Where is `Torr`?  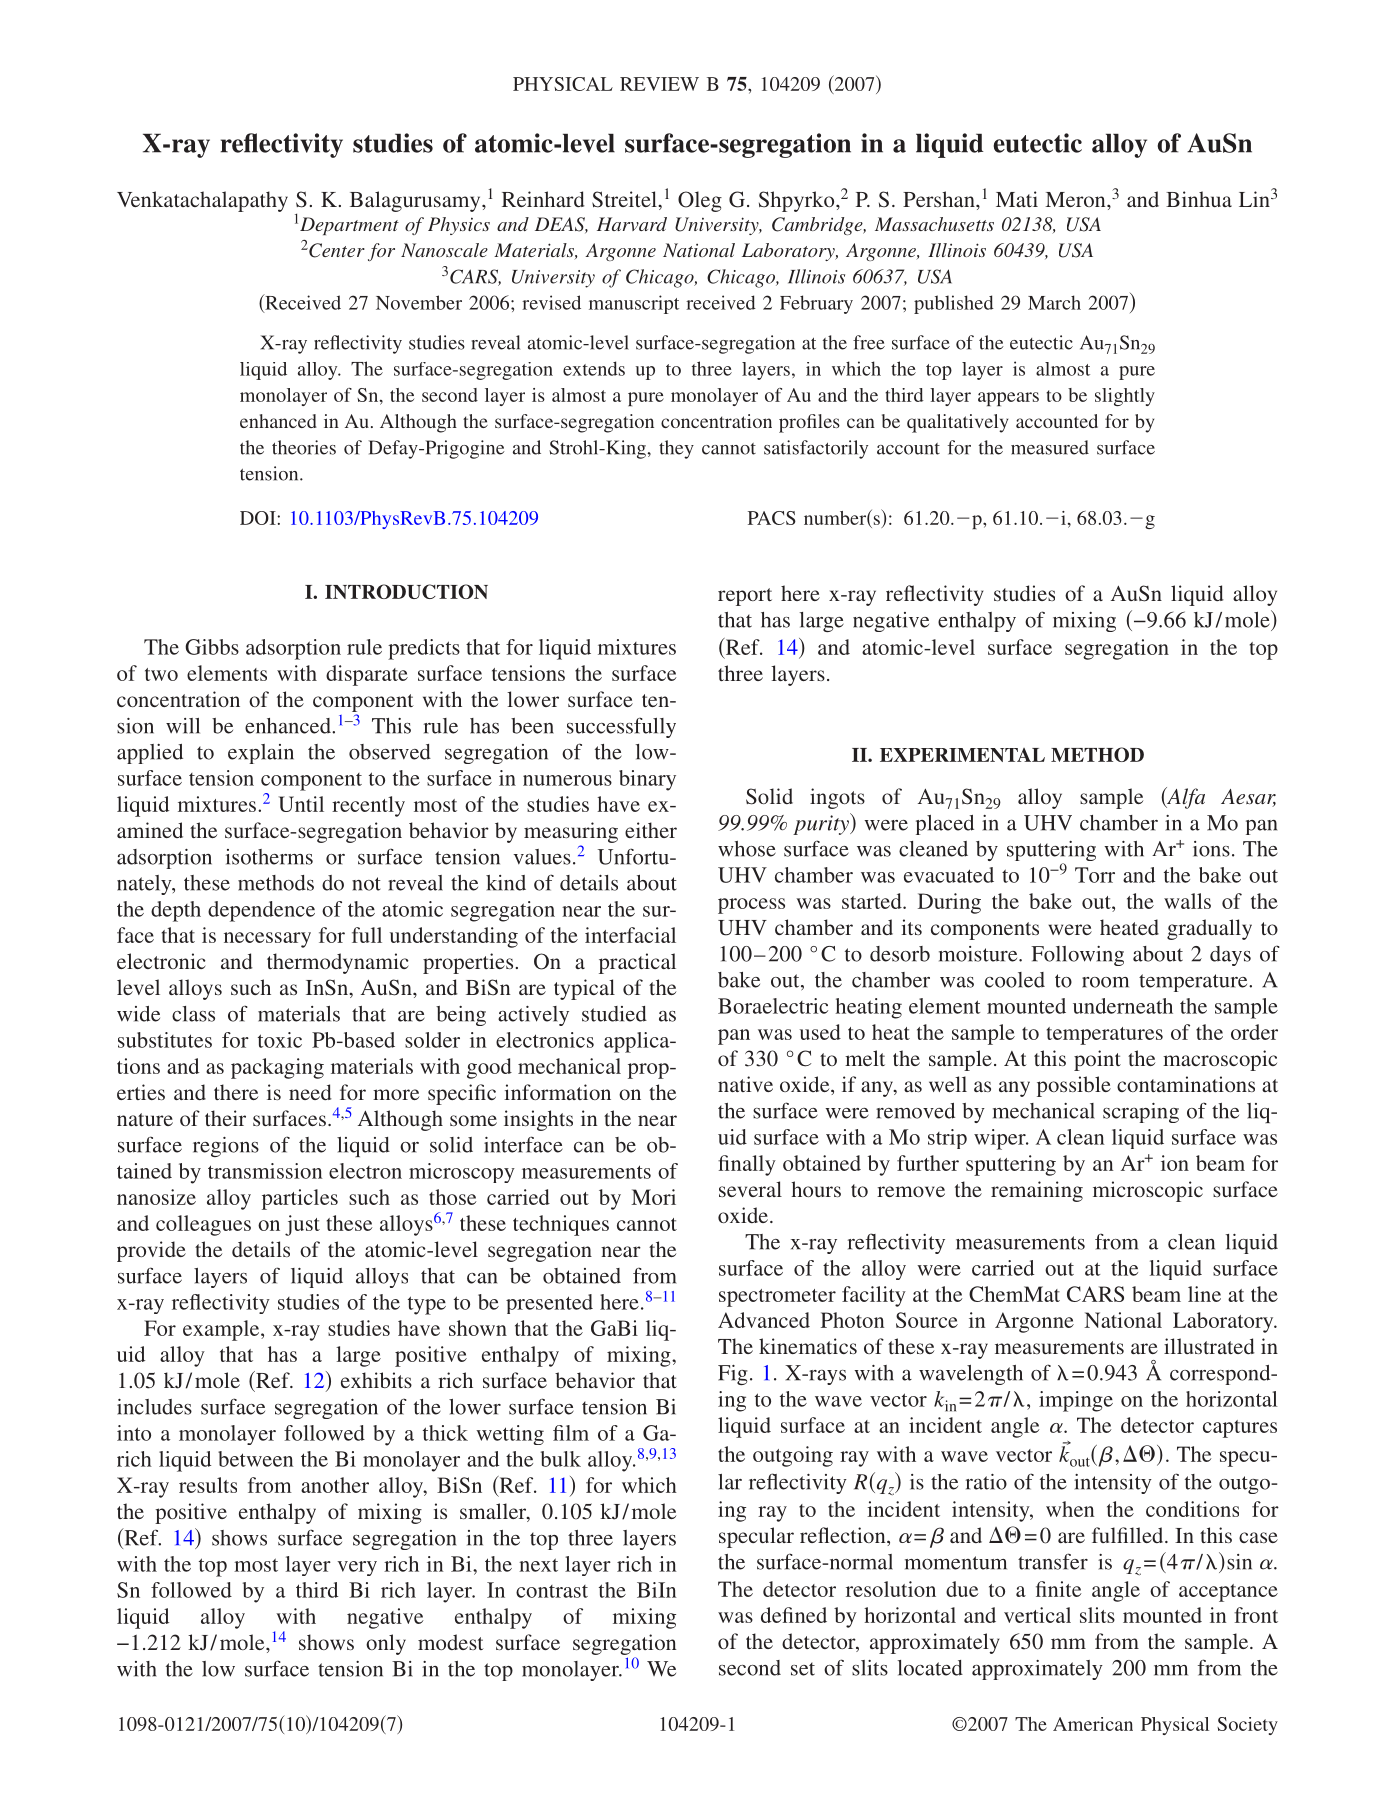 Torr is located at coordinates (1095, 875).
